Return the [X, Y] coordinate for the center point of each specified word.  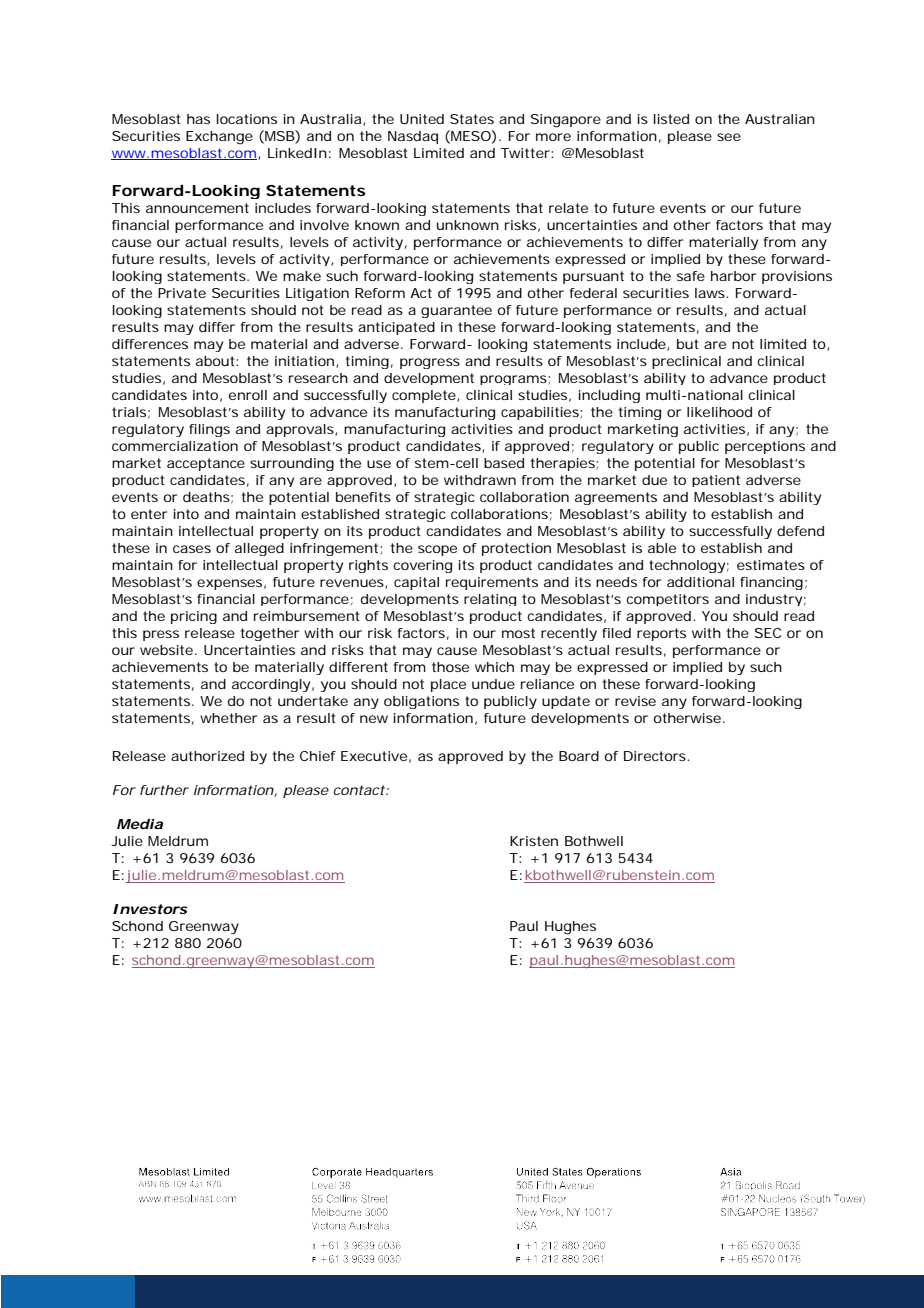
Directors [656, 756]
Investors [150, 909]
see [729, 137]
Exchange [219, 138]
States [472, 119]
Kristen [534, 841]
